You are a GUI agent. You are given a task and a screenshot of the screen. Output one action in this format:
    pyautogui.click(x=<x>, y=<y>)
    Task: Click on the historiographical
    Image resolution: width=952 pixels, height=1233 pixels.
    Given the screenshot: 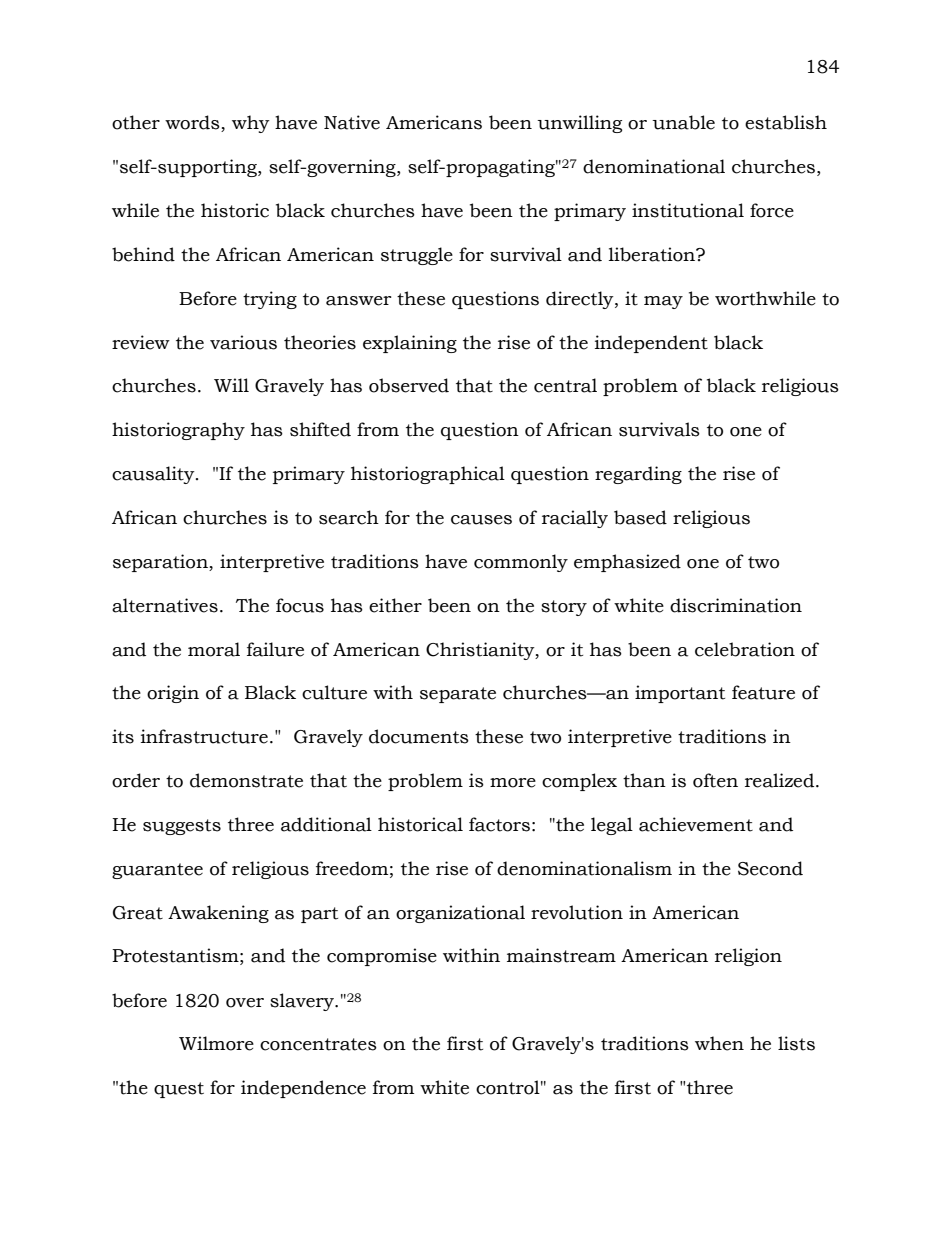 What is the action you would take?
    pyautogui.click(x=428, y=475)
